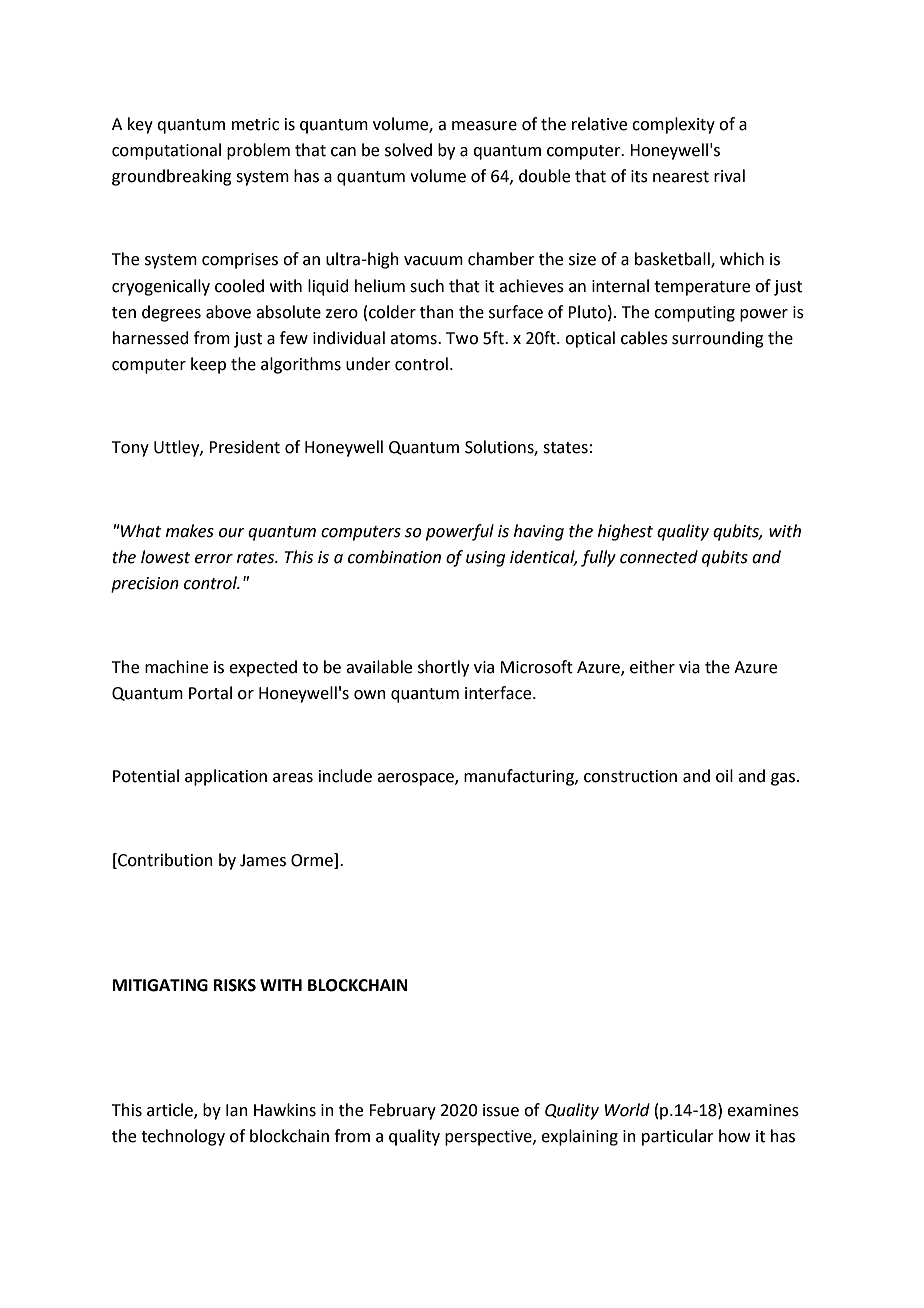  Describe the element at coordinates (724, 776) in the screenshot. I see `oil` at that location.
